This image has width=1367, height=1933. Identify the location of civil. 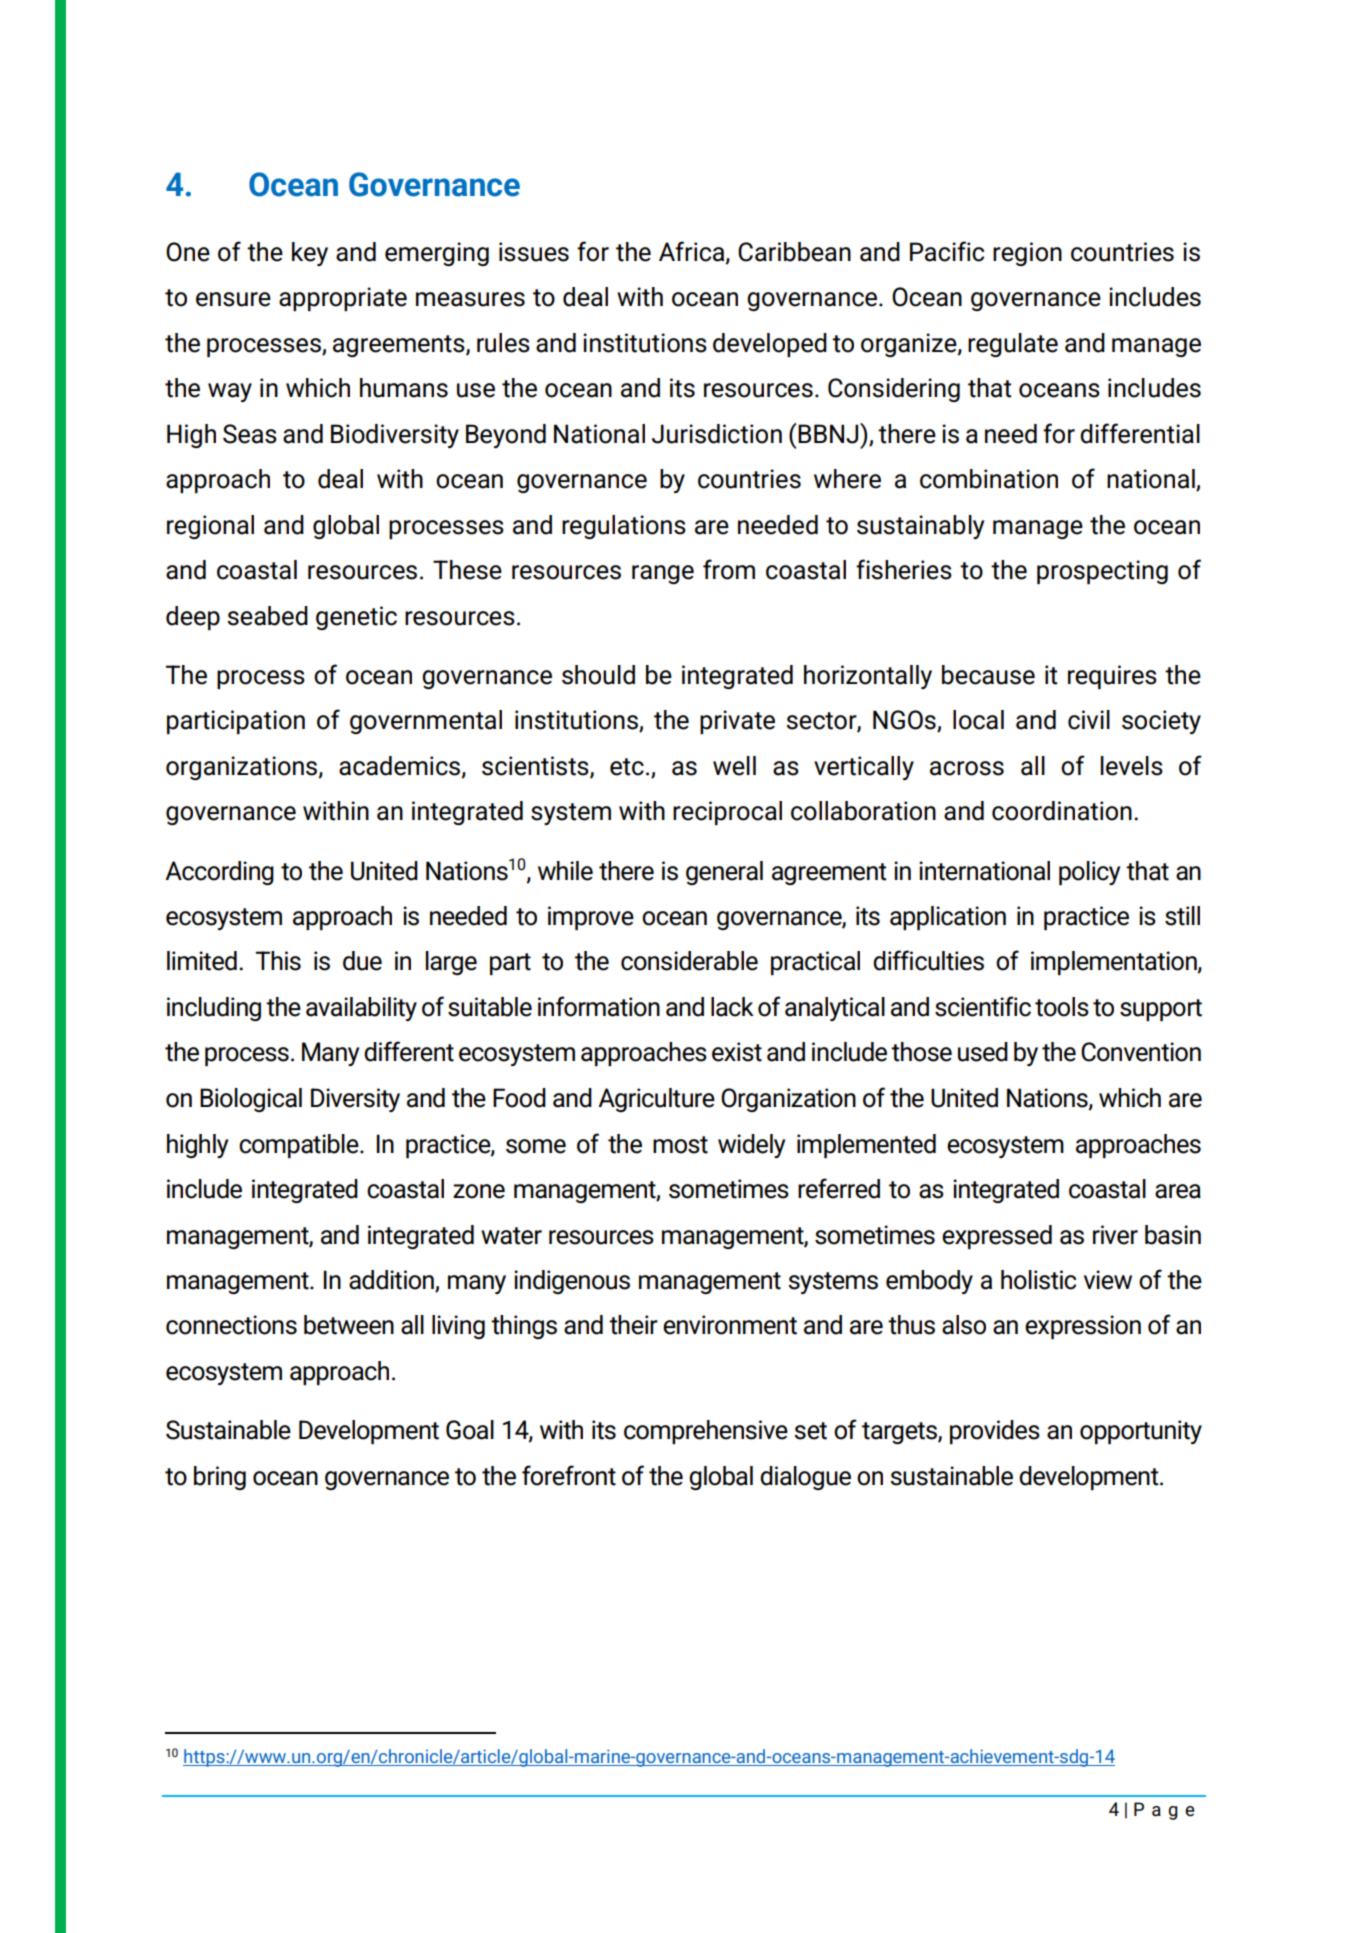
(1089, 720).
